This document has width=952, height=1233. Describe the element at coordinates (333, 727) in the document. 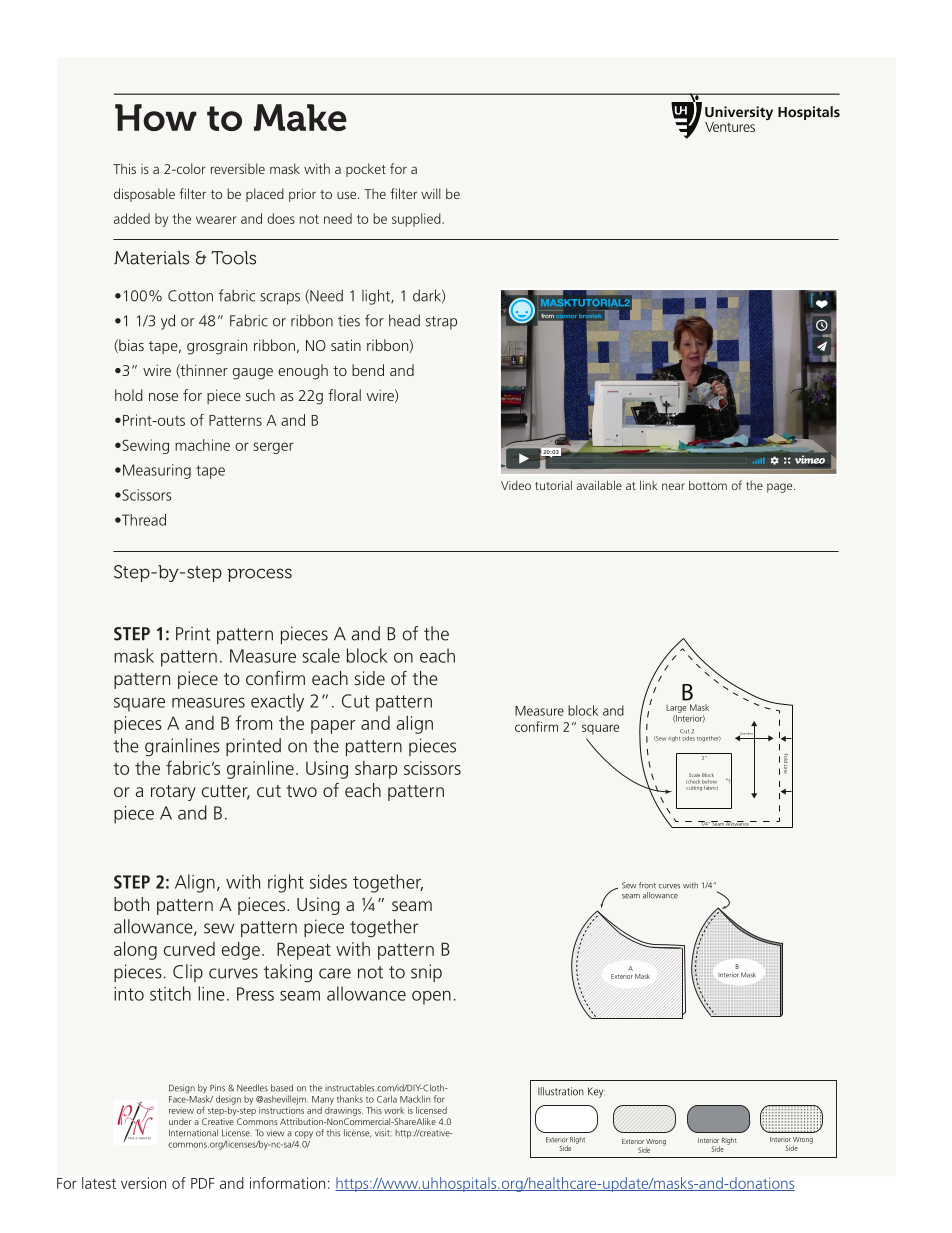

I see `paper` at that location.
